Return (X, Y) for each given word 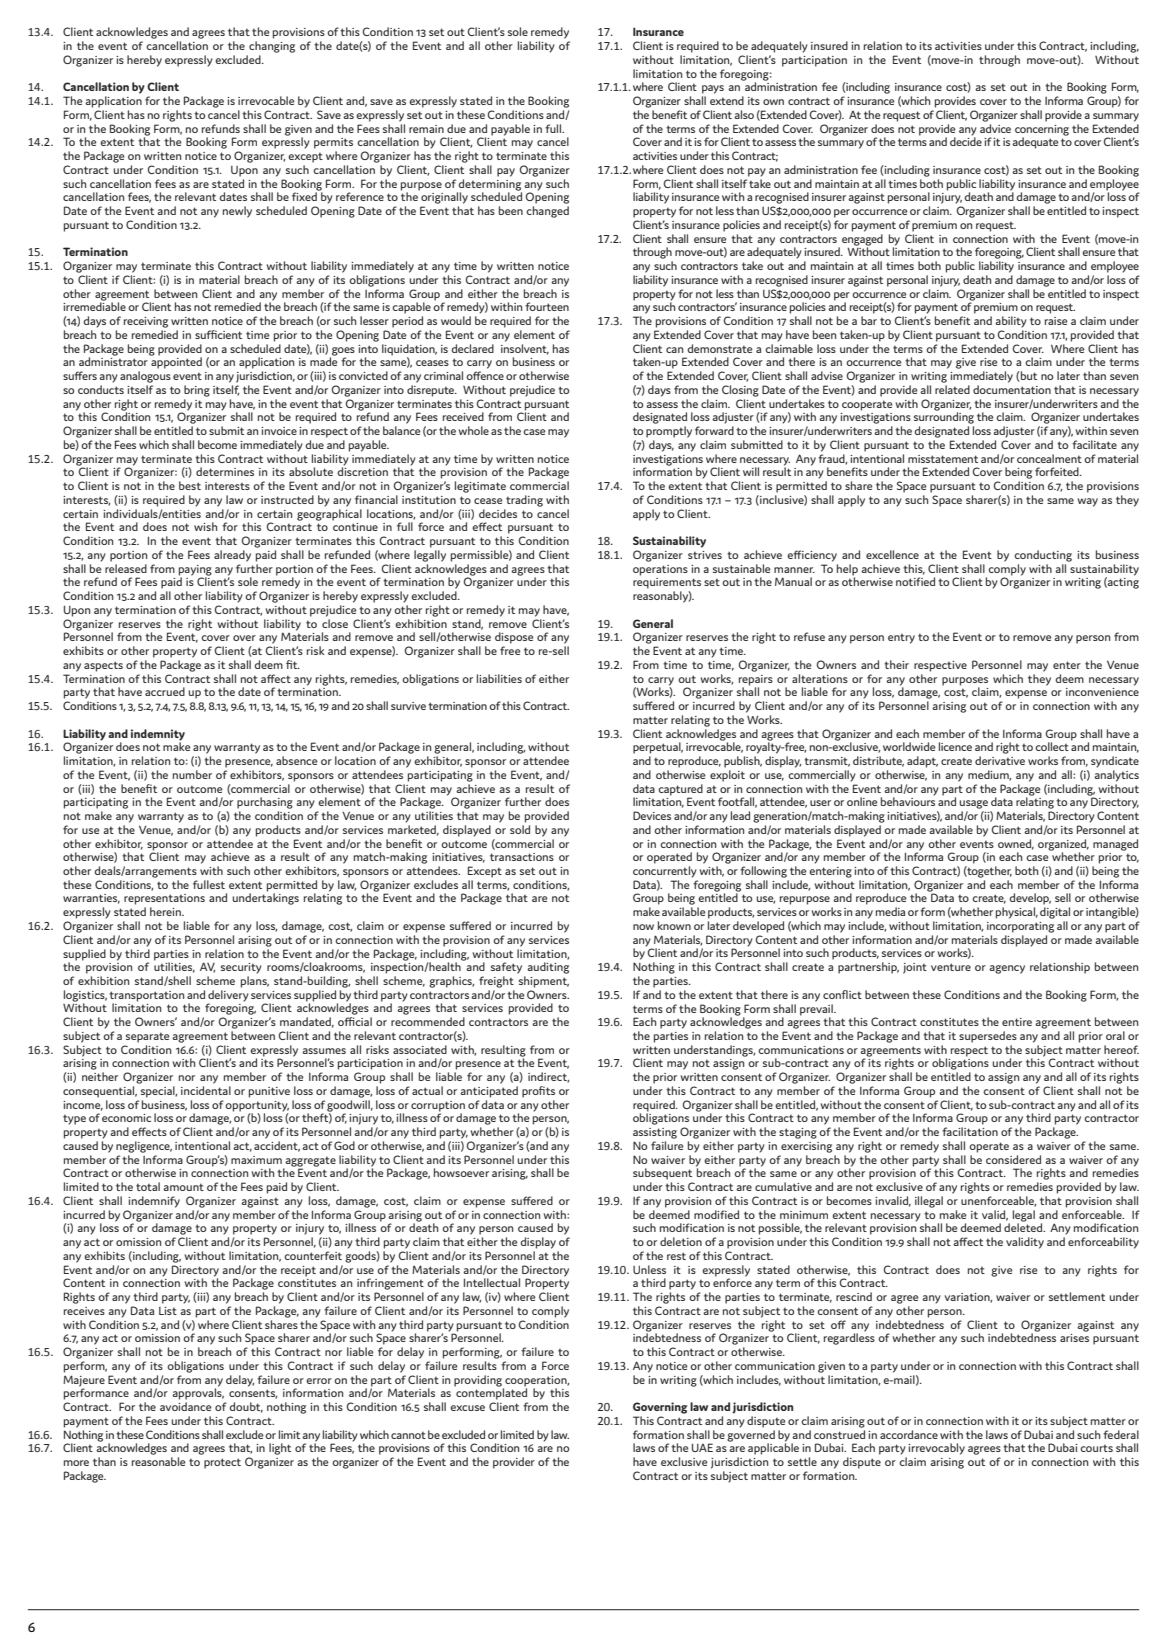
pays (713, 89)
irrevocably (936, 1449)
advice (995, 127)
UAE (702, 1447)
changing (272, 47)
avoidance (186, 1406)
